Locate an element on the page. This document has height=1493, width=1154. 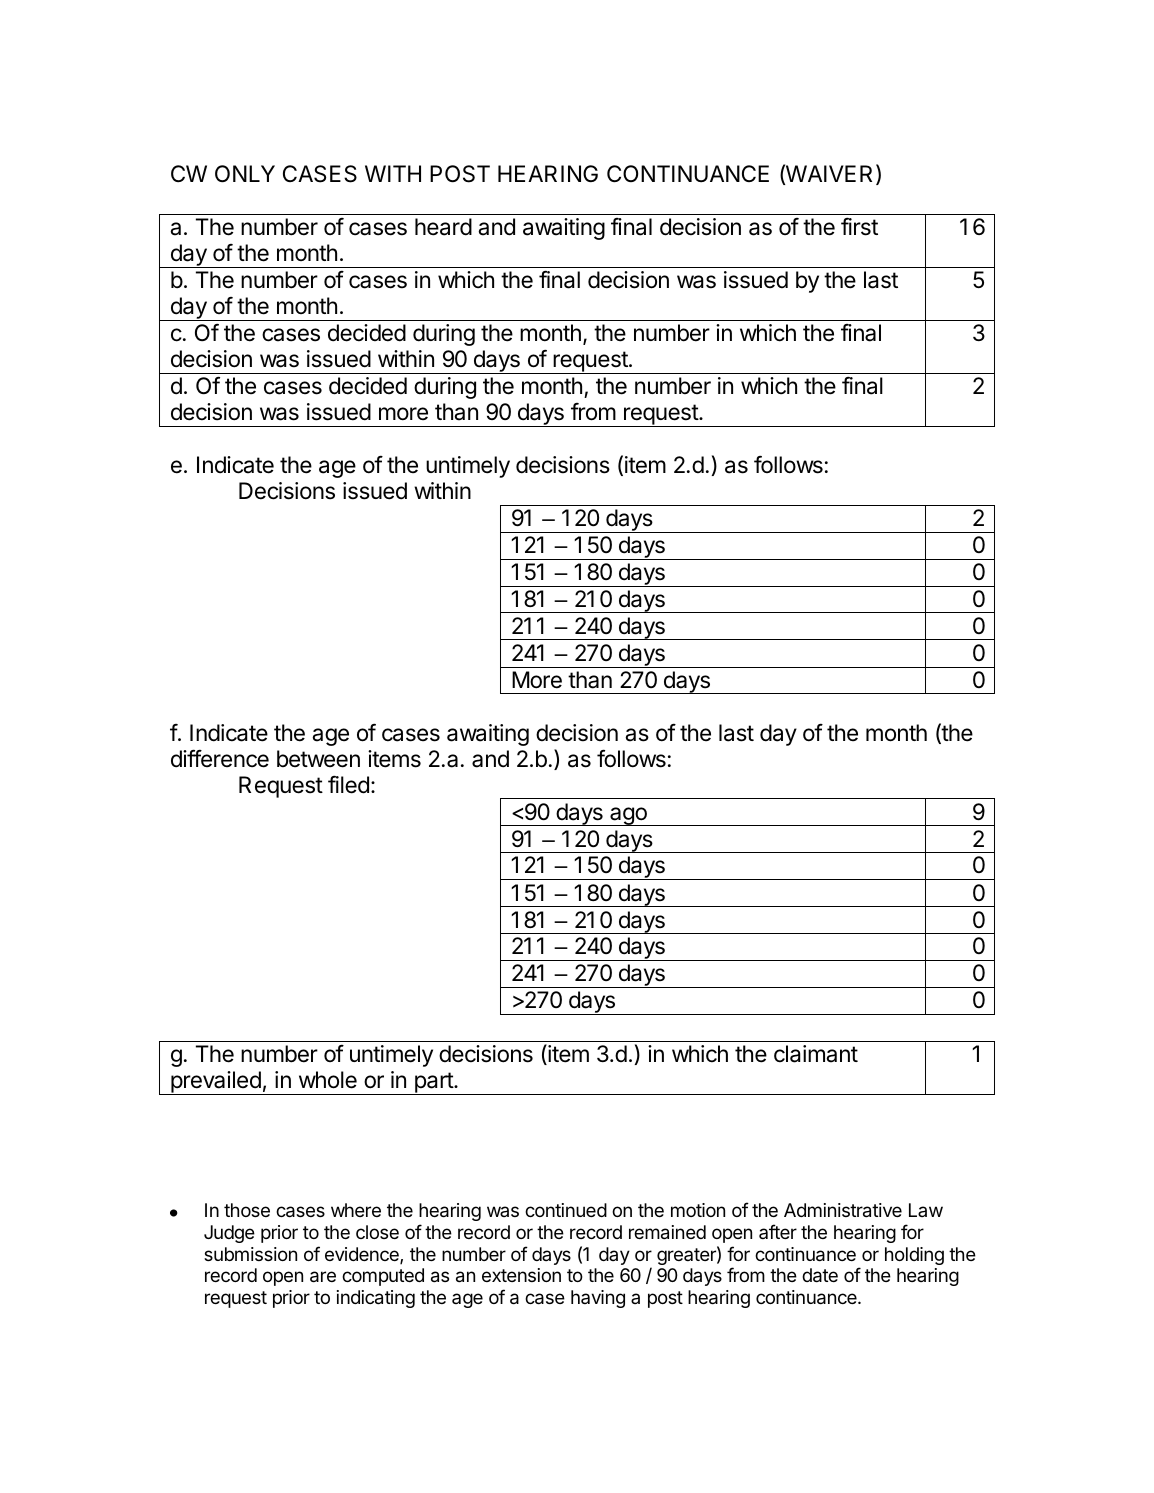
ago is located at coordinates (628, 816).
